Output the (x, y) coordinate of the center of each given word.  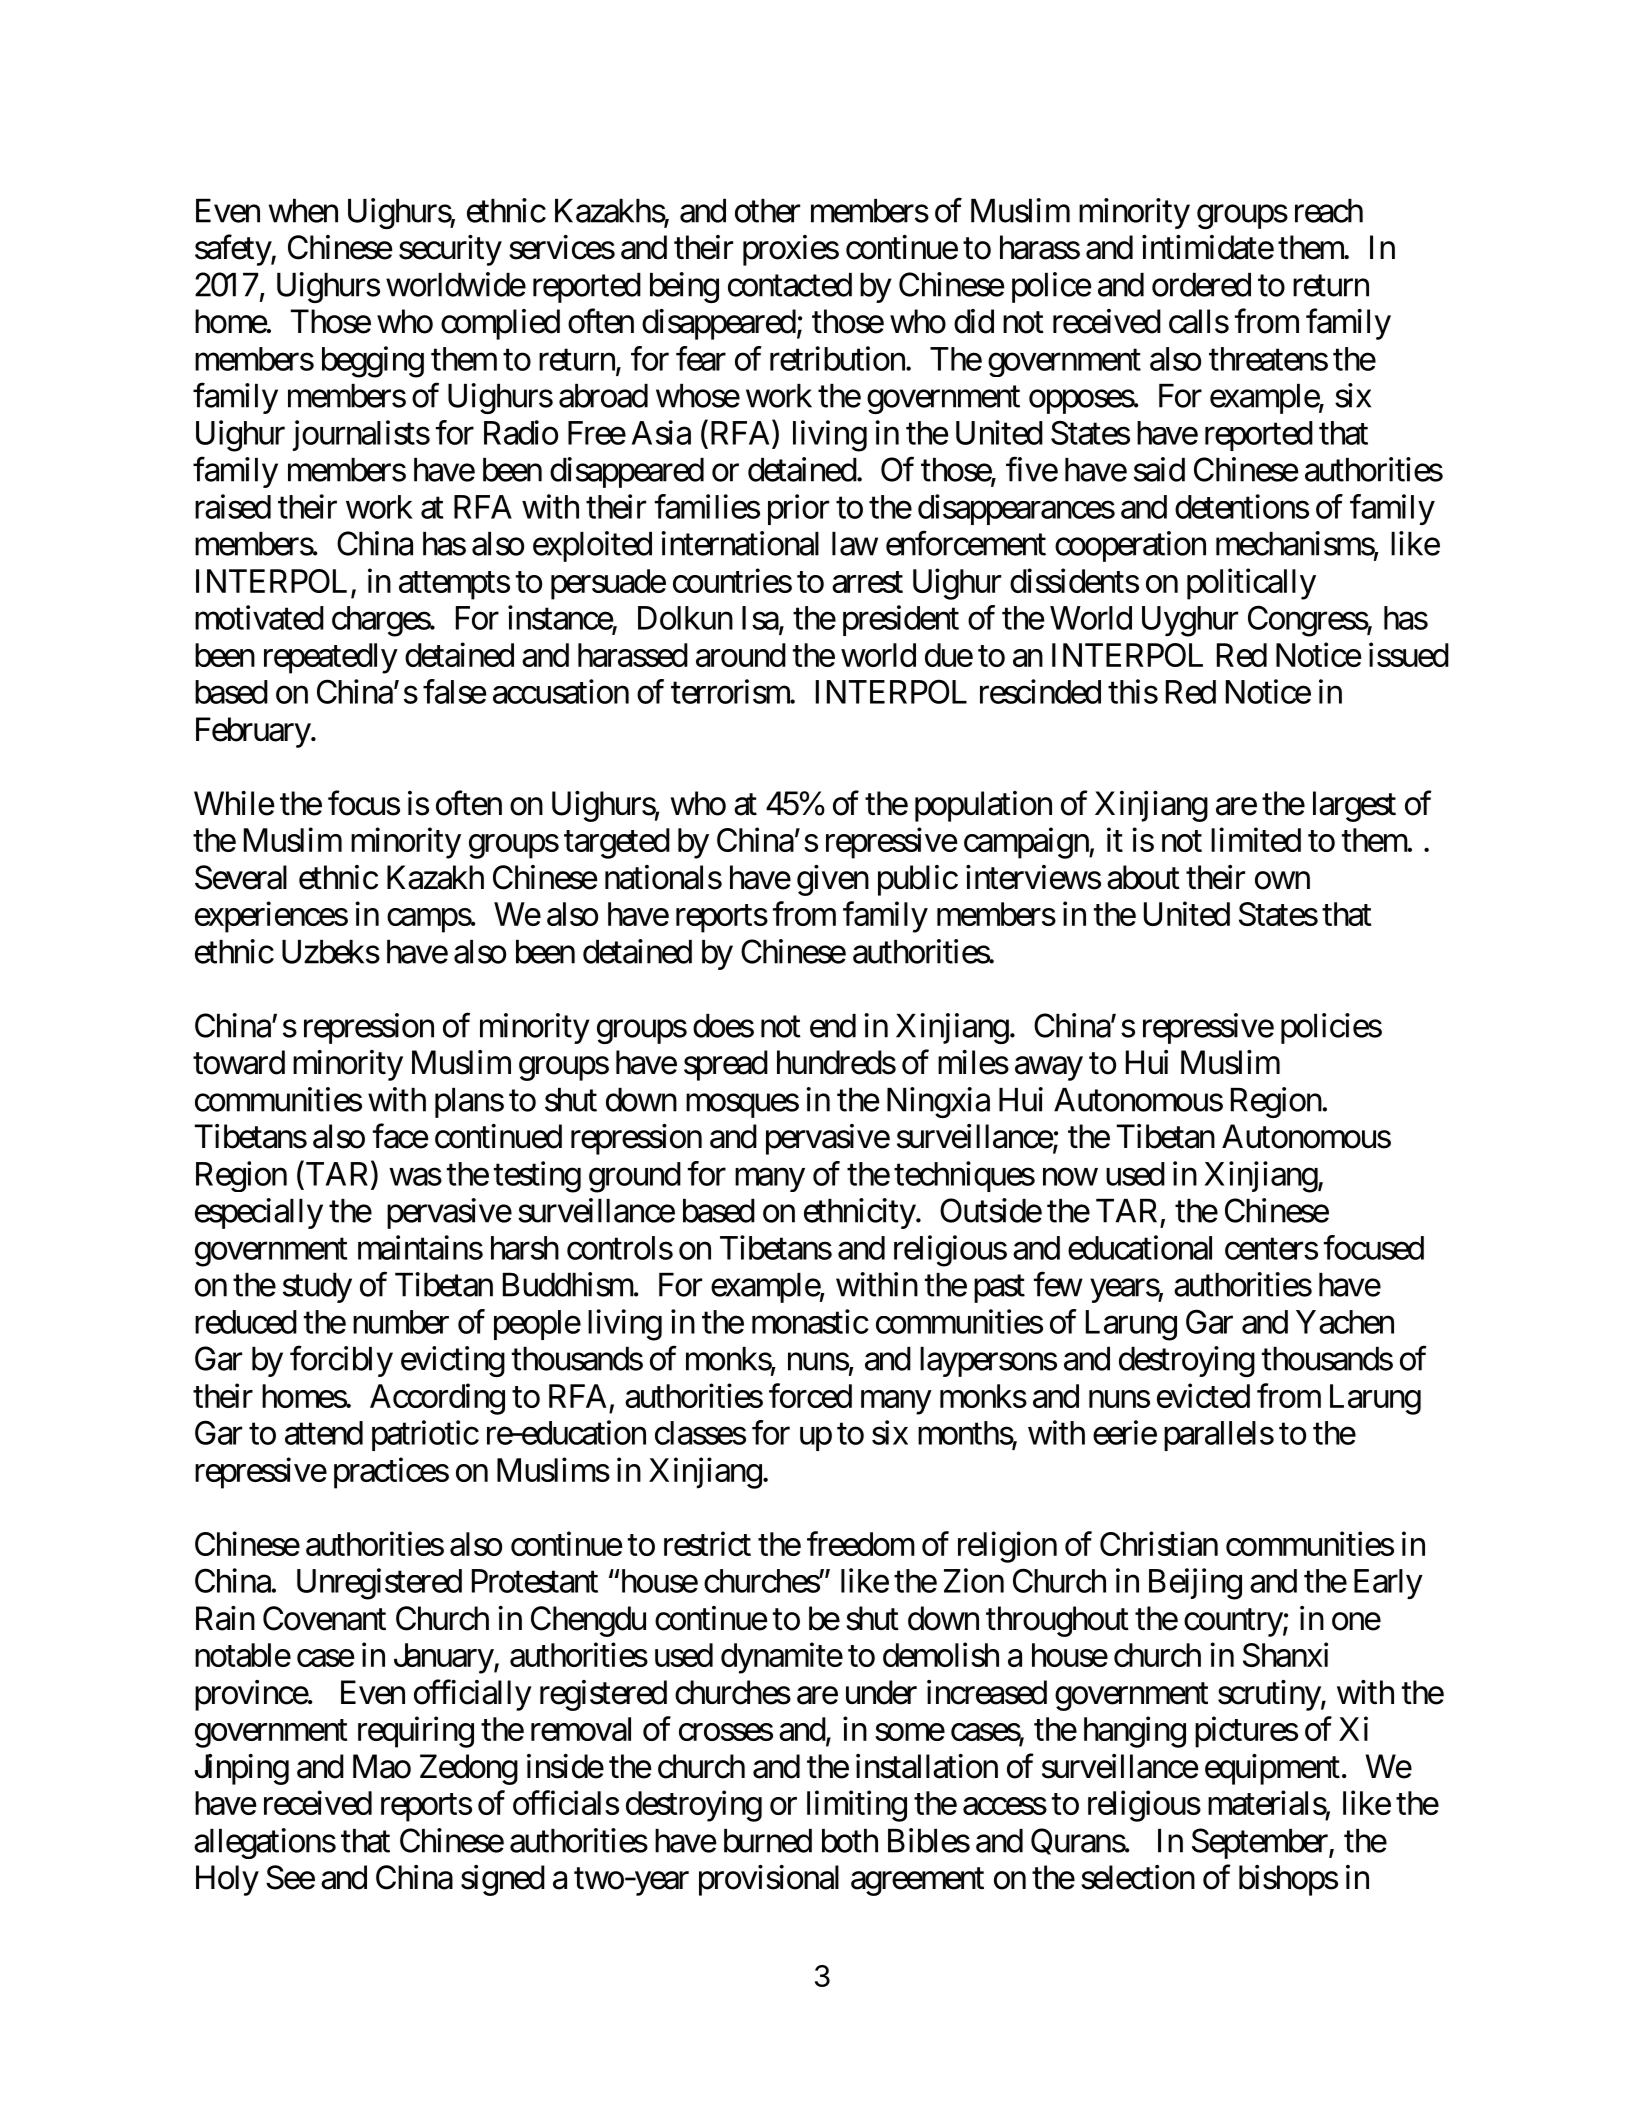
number (401, 1322)
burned (768, 1841)
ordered (1201, 285)
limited (1256, 839)
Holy (227, 1880)
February (254, 732)
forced (810, 1395)
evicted (1203, 1395)
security (450, 250)
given (833, 880)
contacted (790, 285)
